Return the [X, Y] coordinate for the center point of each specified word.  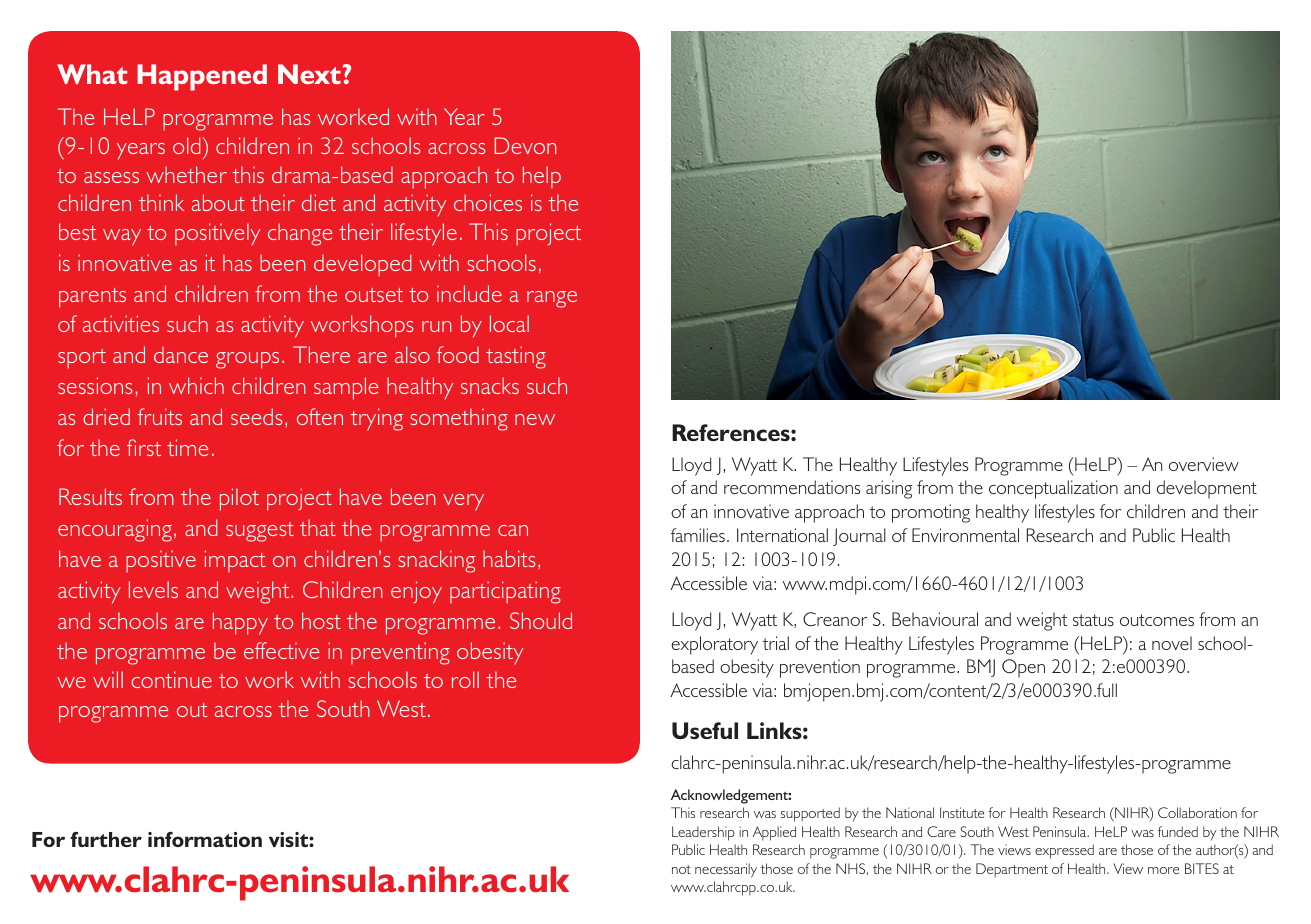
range [552, 299]
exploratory [714, 645]
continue [171, 679]
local [509, 323]
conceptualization [1053, 489]
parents [92, 298]
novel [1172, 643]
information [205, 839]
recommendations [792, 487]
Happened [202, 77]
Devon [525, 145]
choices [488, 202]
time [187, 447]
